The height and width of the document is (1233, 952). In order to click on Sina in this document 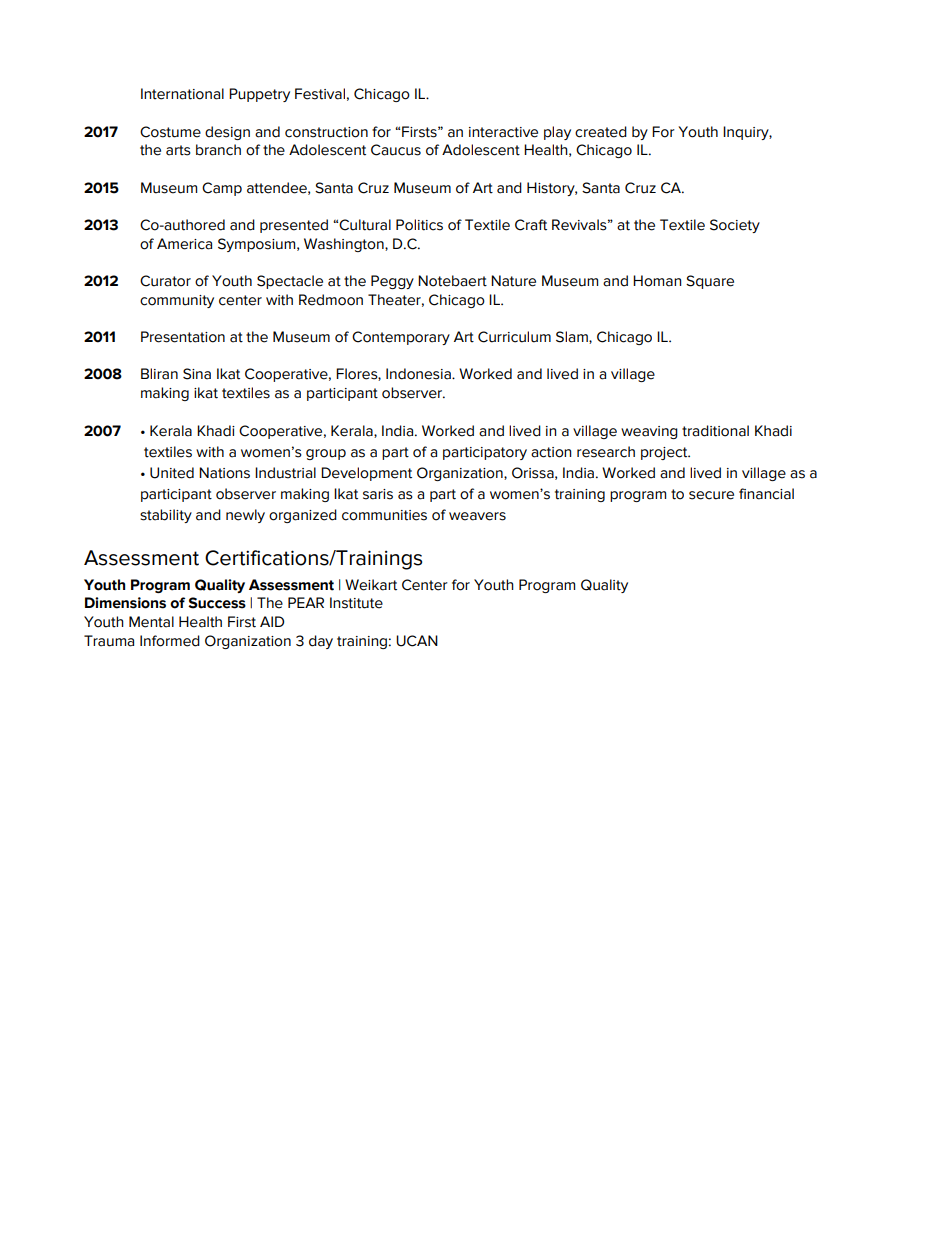, I will do `click(197, 374)`.
